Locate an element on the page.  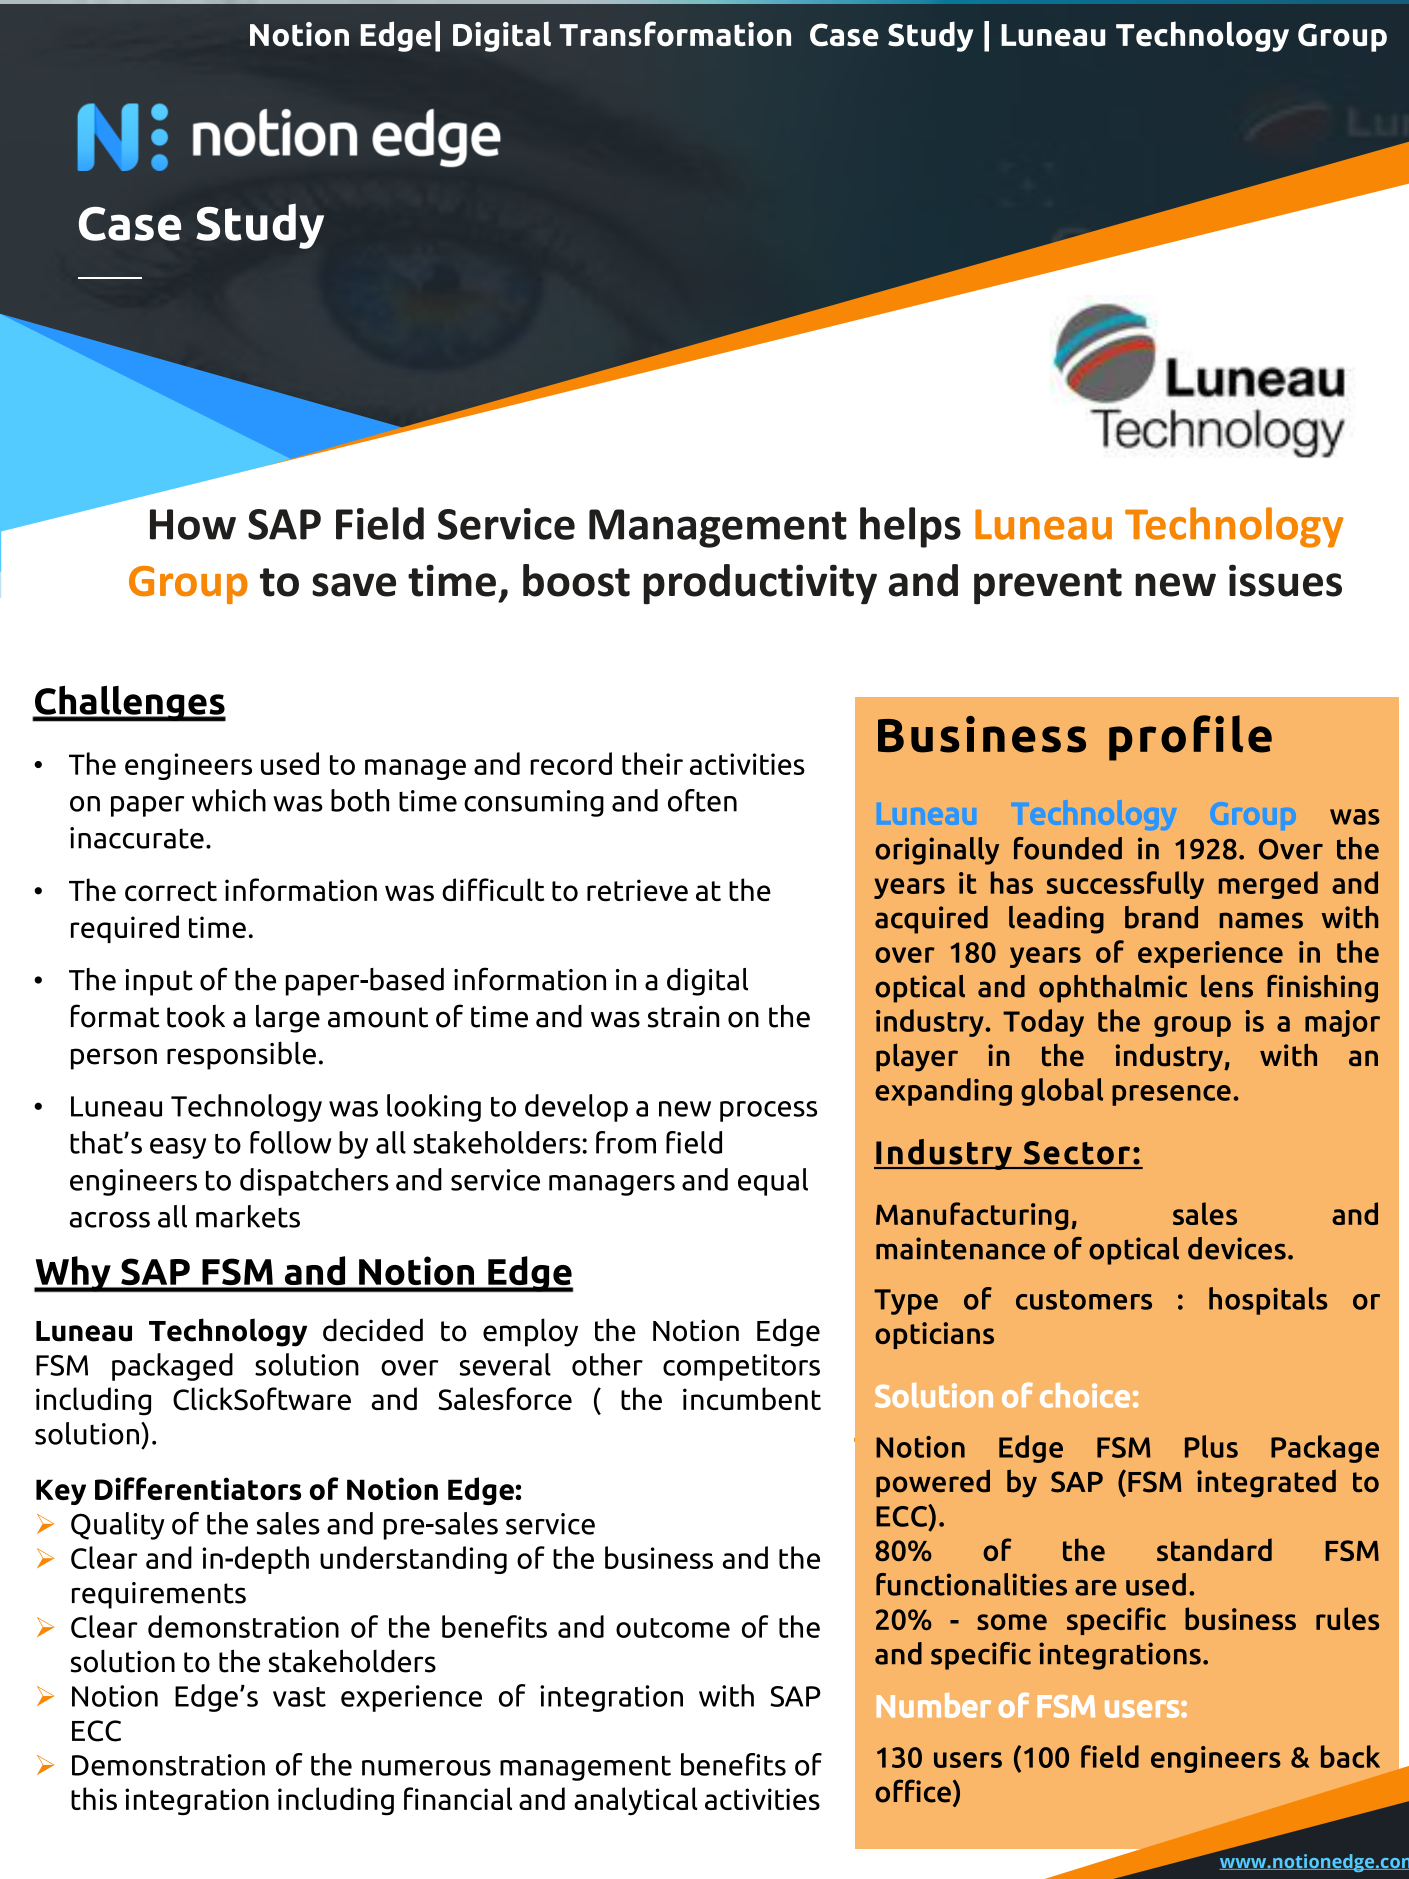
productivity is located at coordinates (760, 584).
